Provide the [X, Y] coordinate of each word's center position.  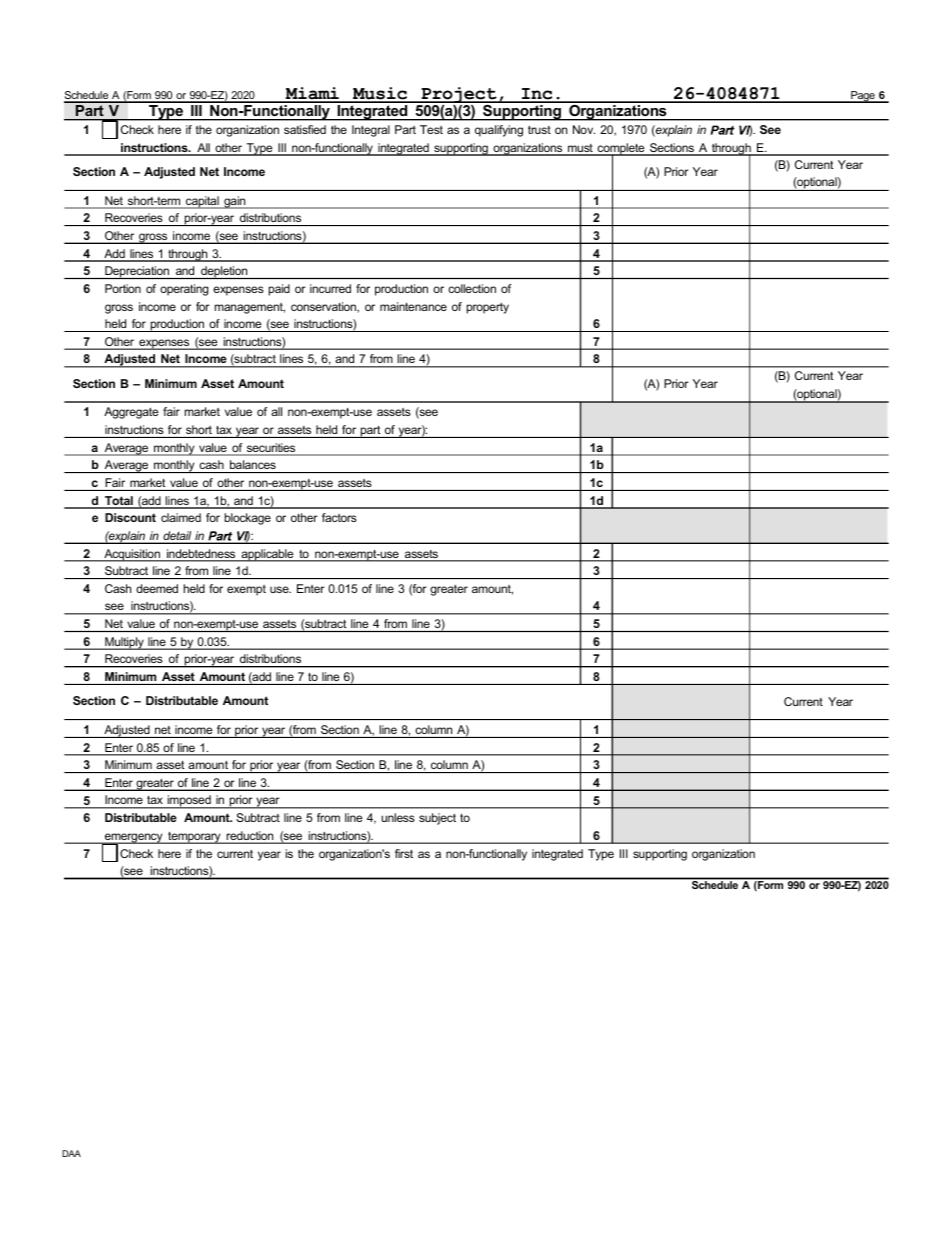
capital [202, 202]
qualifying [499, 131]
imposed [189, 802]
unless [398, 817]
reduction [250, 837]
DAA [71, 1153]
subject [437, 819]
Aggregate [131, 413]
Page [863, 97]
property [488, 308]
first [404, 853]
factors [339, 517]
